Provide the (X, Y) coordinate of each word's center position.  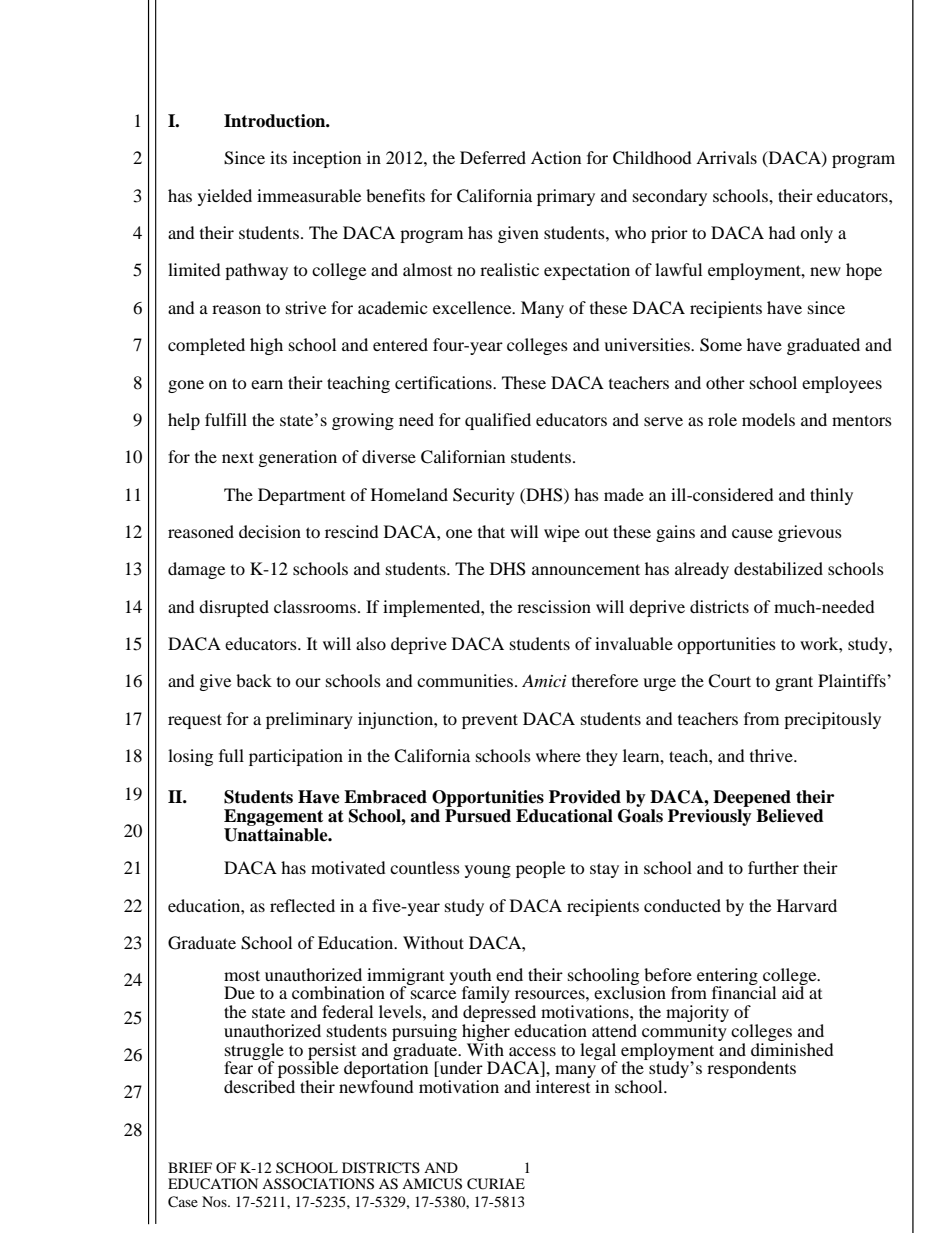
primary (566, 197)
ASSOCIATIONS (318, 1184)
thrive (772, 755)
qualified (498, 421)
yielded (225, 197)
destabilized (778, 568)
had (782, 232)
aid (794, 991)
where (558, 755)
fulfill (226, 419)
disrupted (234, 608)
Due (239, 992)
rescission (554, 606)
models (768, 419)
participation (296, 757)
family (486, 996)
